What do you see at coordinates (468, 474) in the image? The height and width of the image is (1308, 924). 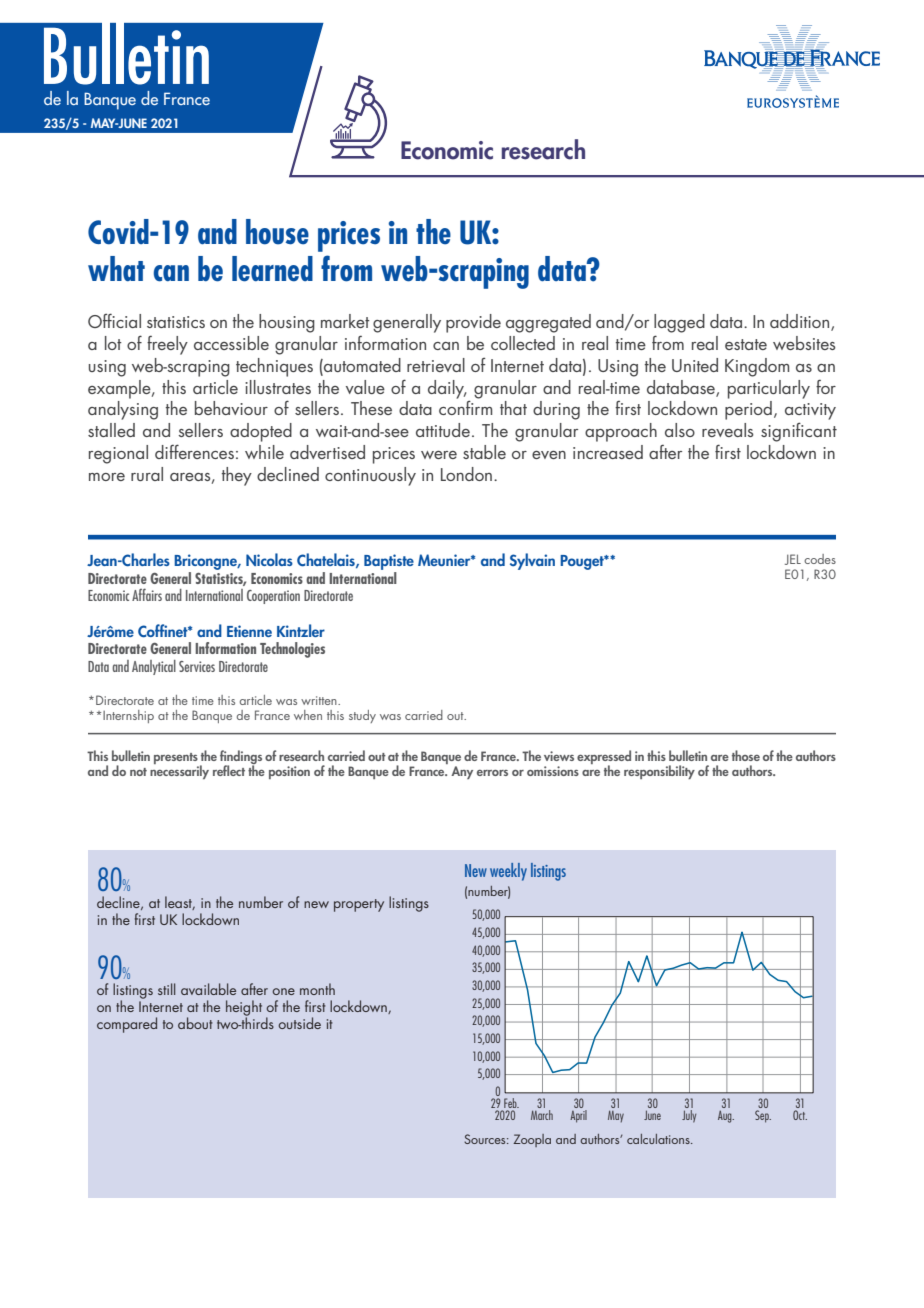 I see `London` at bounding box center [468, 474].
